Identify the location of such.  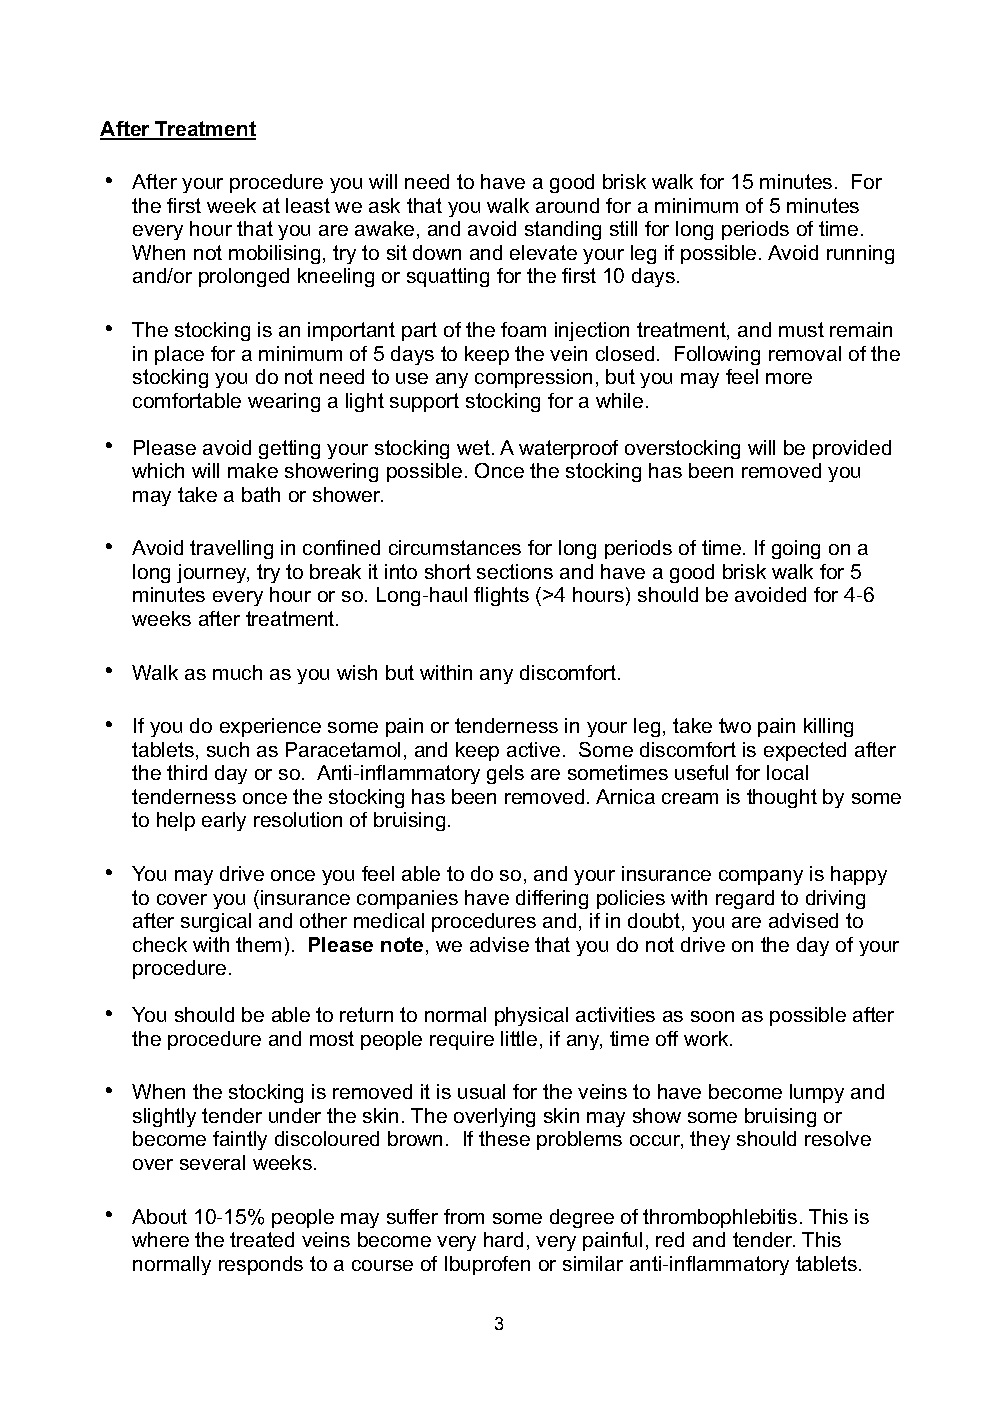
(228, 749).
